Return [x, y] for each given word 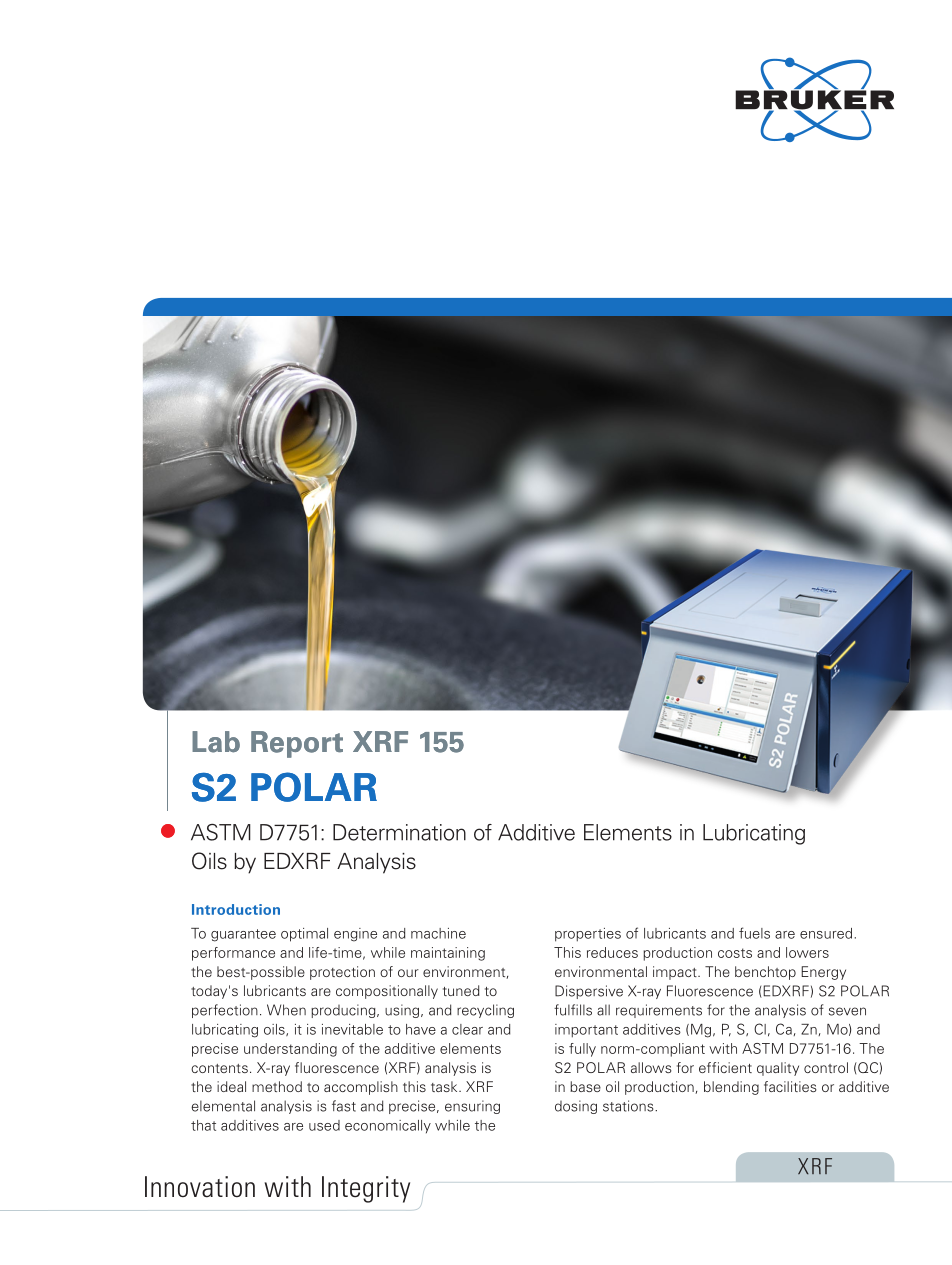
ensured [826, 933]
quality [778, 1069]
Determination [399, 832]
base [585, 1086]
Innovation [200, 1187]
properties [588, 935]
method [277, 1086]
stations [629, 1106]
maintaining [448, 954]
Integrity [366, 1189]
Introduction [236, 909]
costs [735, 953]
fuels [754, 933]
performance [233, 954]
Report [297, 744]
